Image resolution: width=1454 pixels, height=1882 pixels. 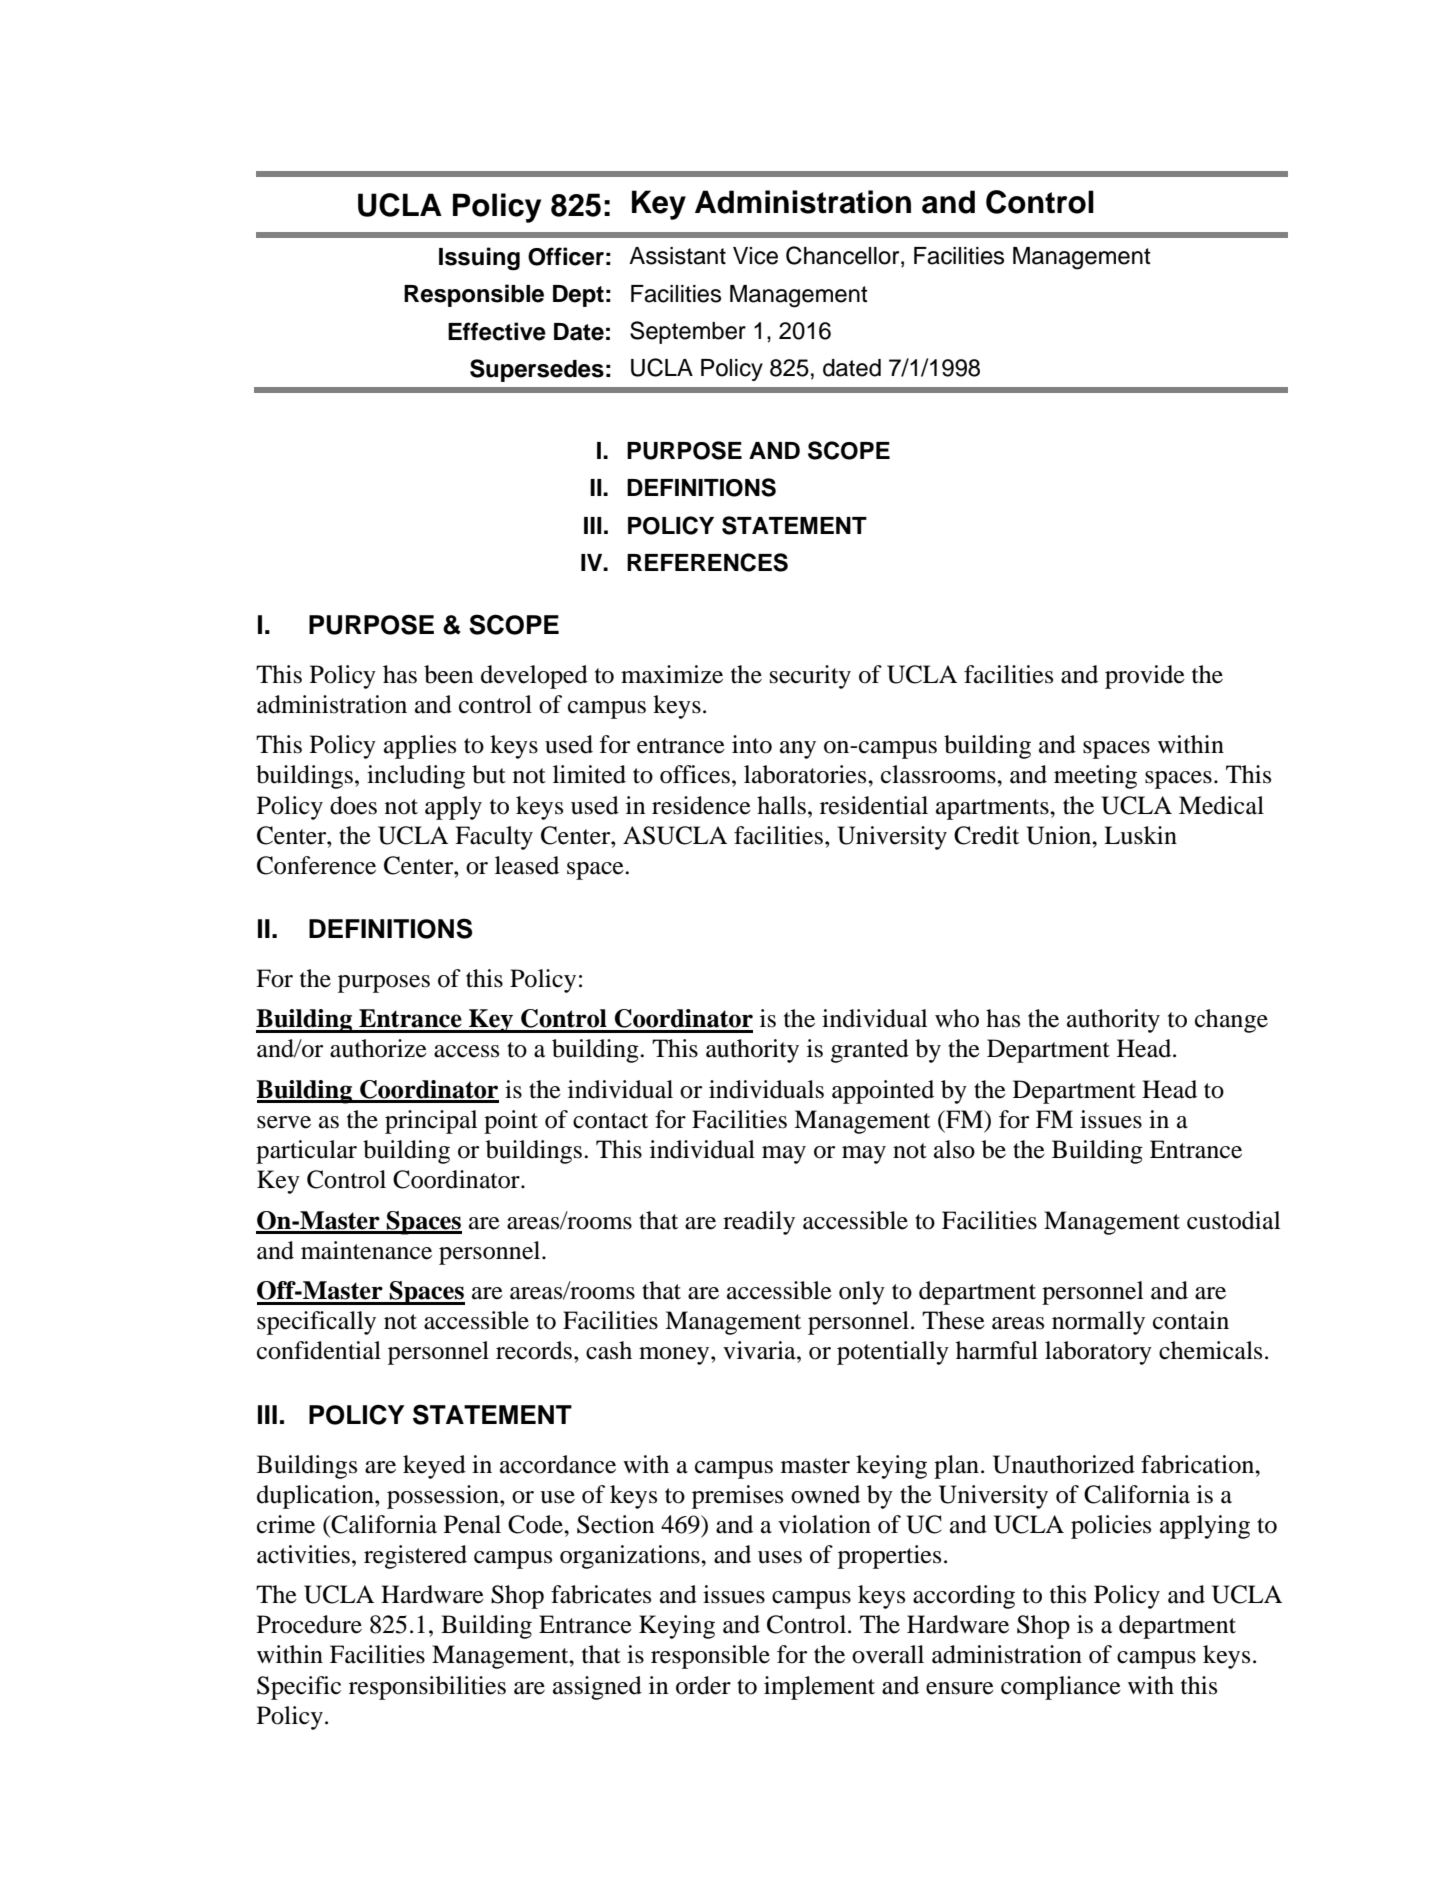 I want to click on Conference, so click(x=316, y=865).
